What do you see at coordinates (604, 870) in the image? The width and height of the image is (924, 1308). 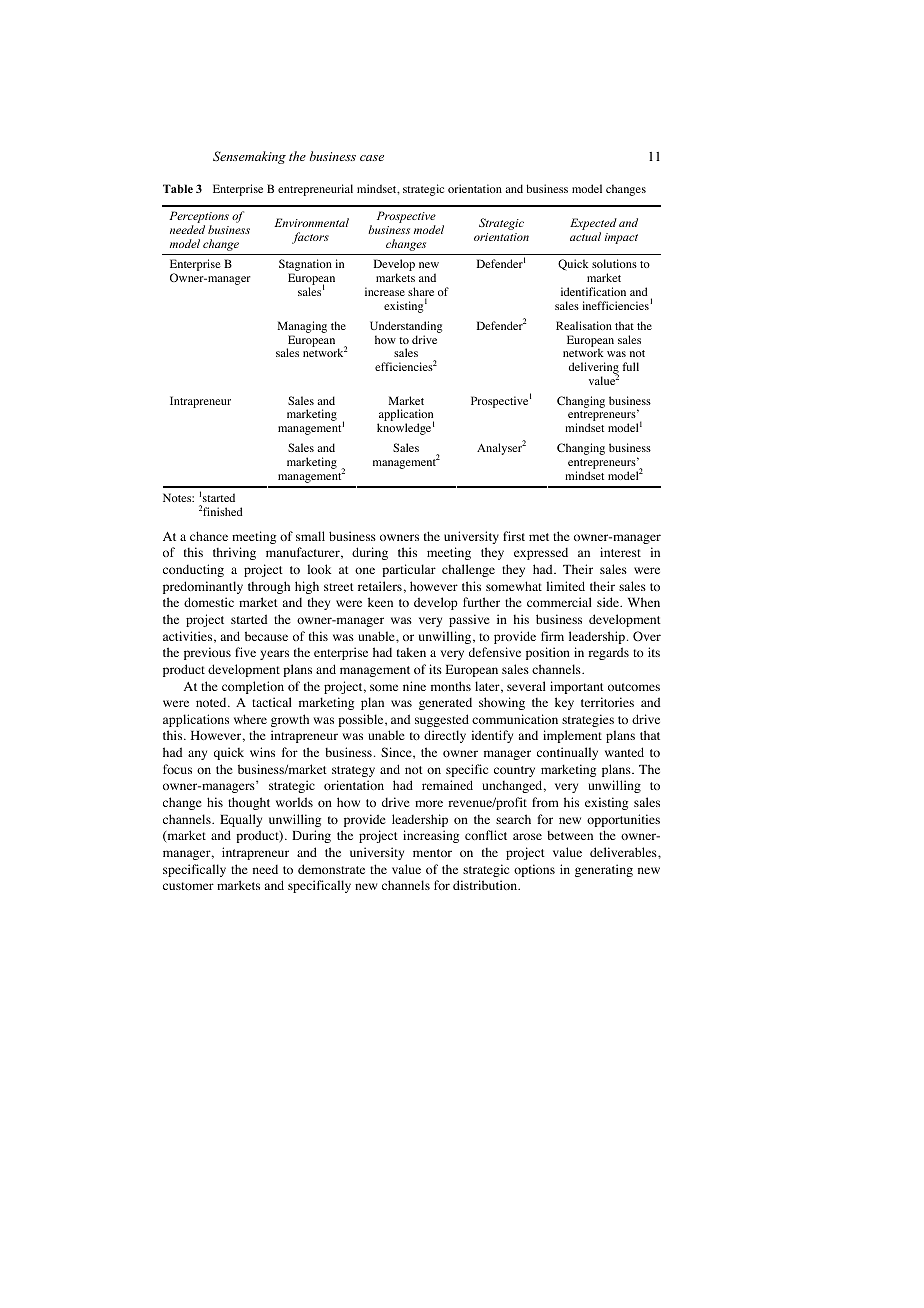 I see `generating` at bounding box center [604, 870].
